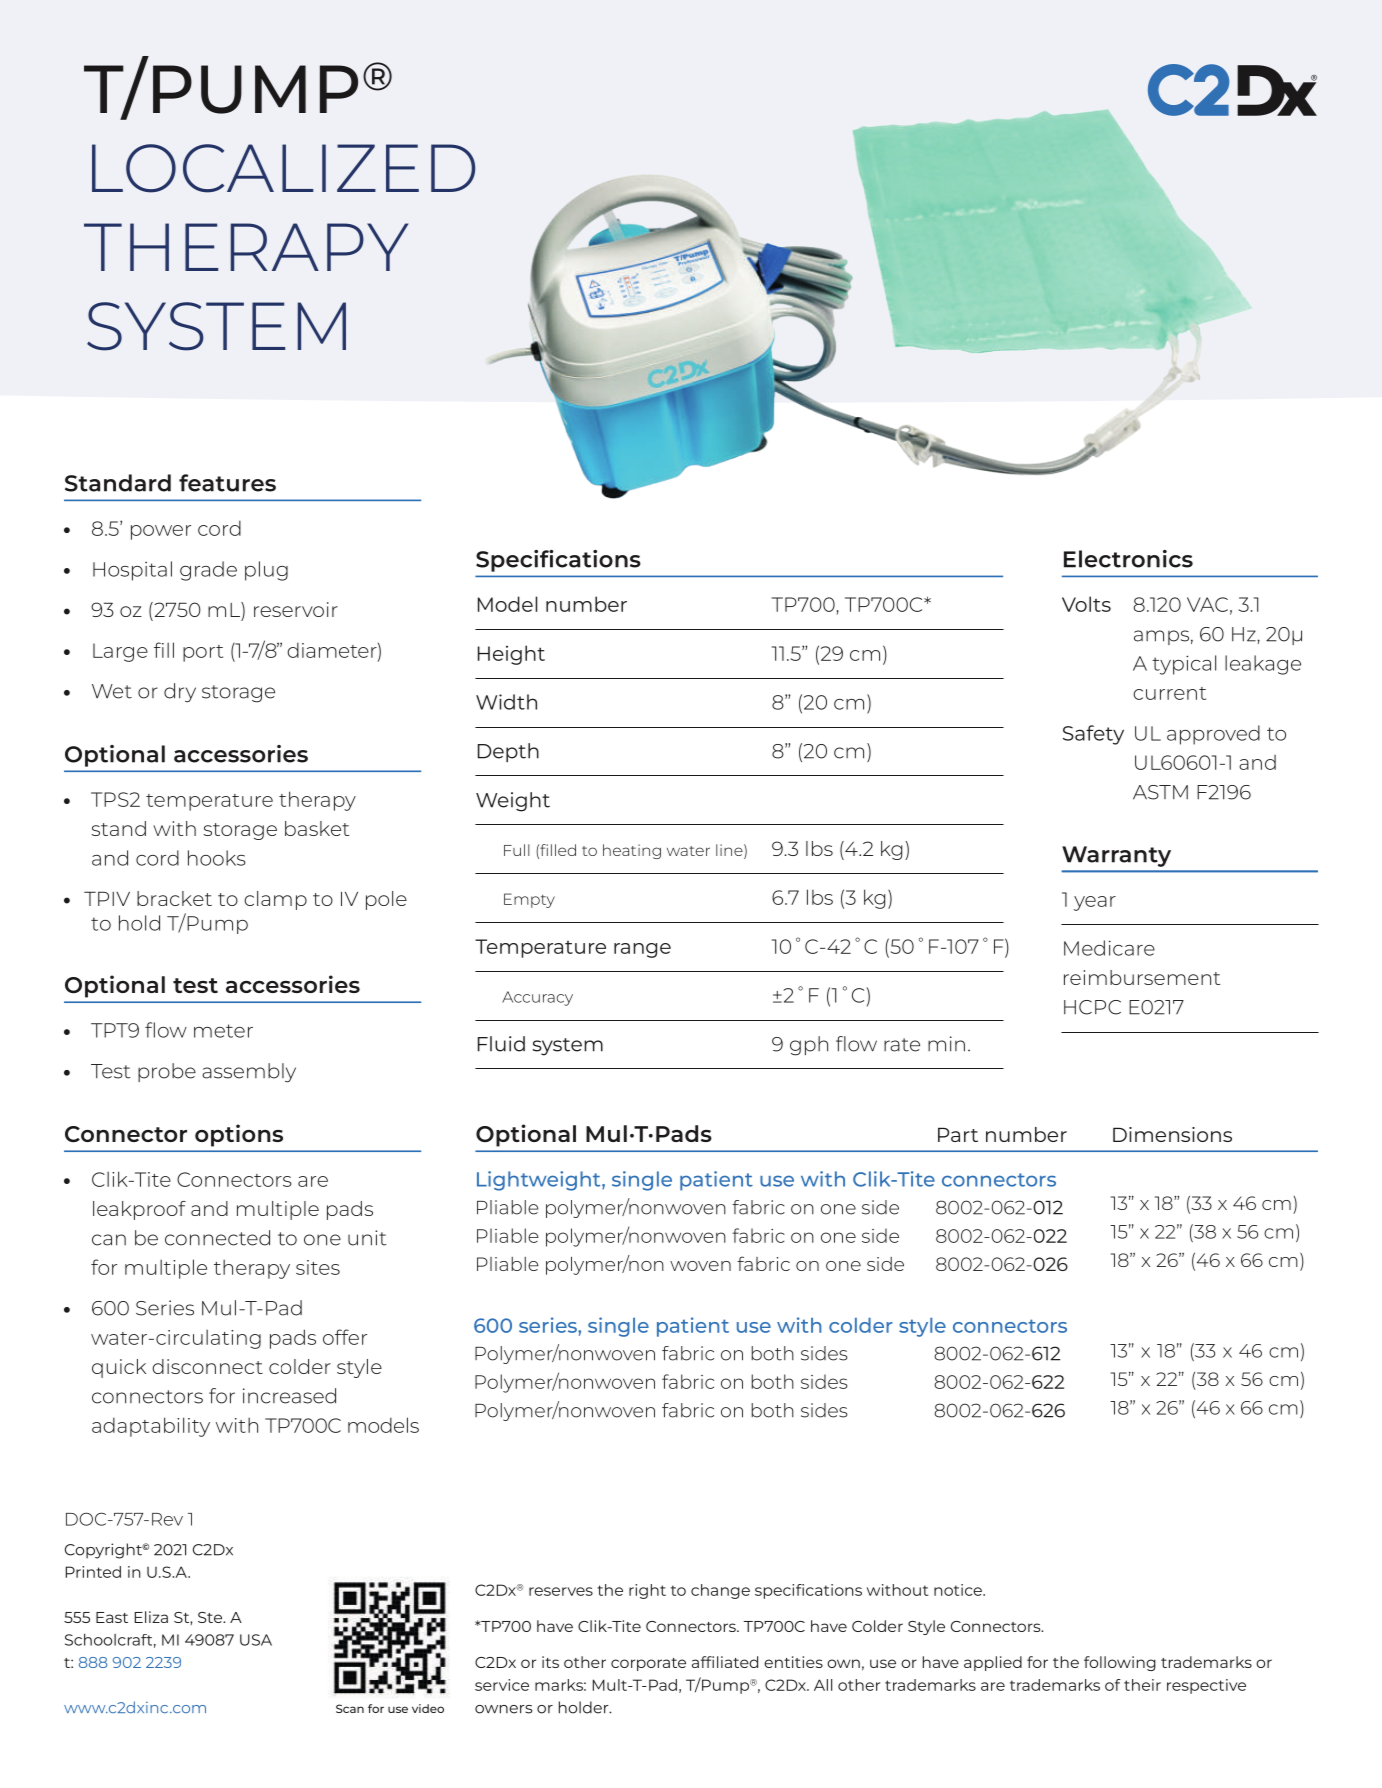 The width and height of the page is (1382, 1788). Describe the element at coordinates (793, 1662) in the page. I see `entities` at that location.
